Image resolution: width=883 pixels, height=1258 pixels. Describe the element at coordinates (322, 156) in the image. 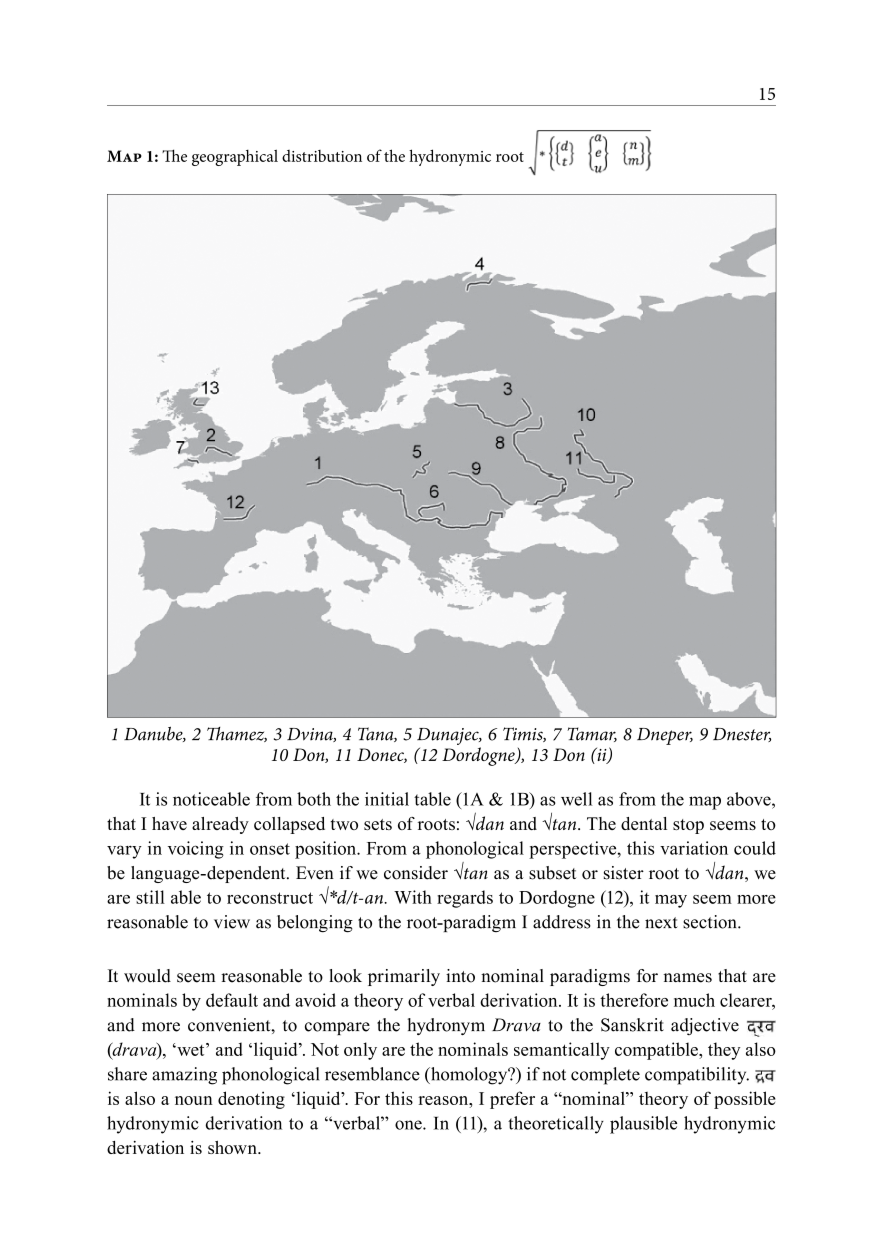

I see `distribution` at that location.
